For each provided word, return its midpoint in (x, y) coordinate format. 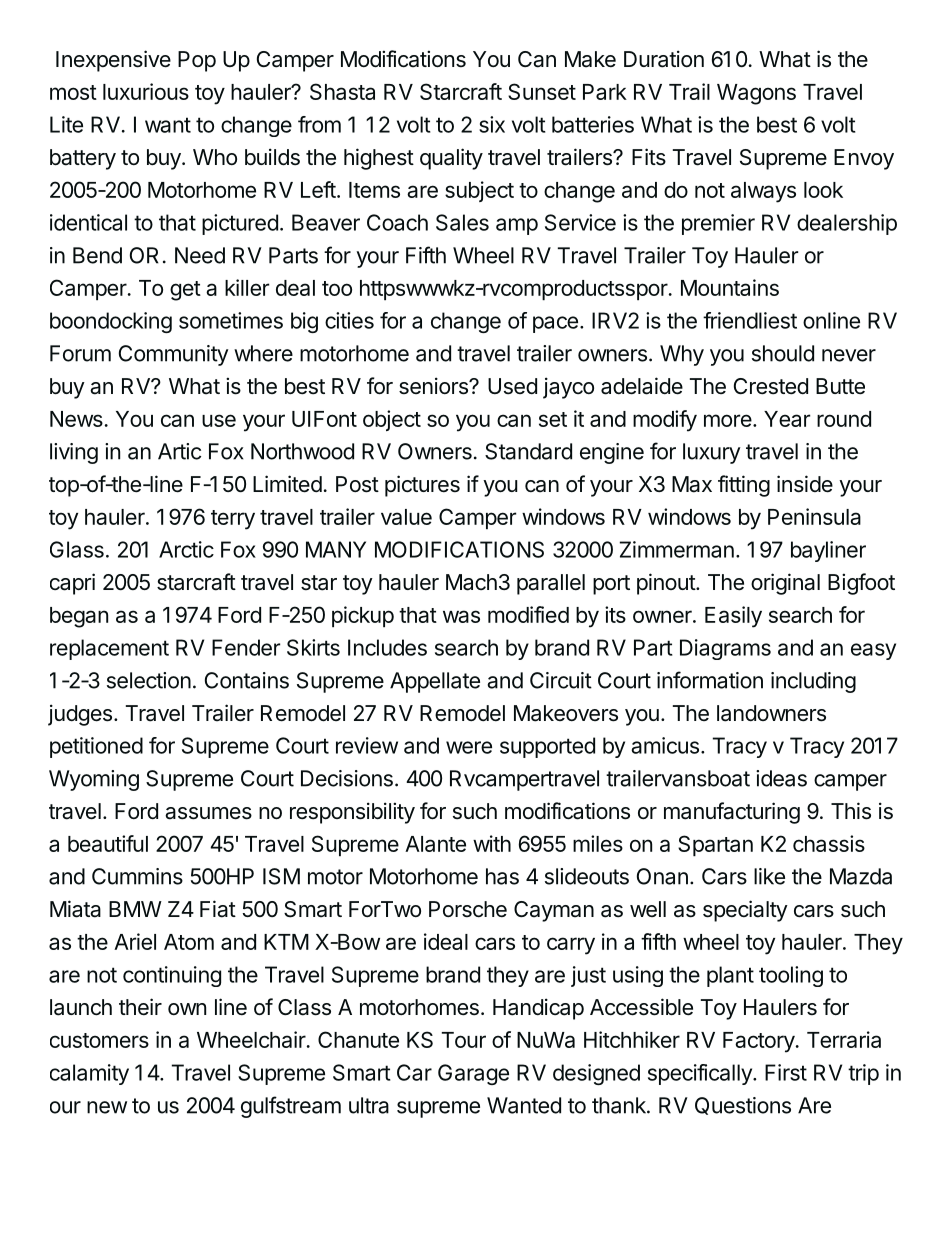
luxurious (146, 91)
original (785, 584)
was (461, 616)
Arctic (186, 549)
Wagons (756, 94)
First (786, 1072)
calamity (89, 1074)
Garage (473, 1074)
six (492, 124)
